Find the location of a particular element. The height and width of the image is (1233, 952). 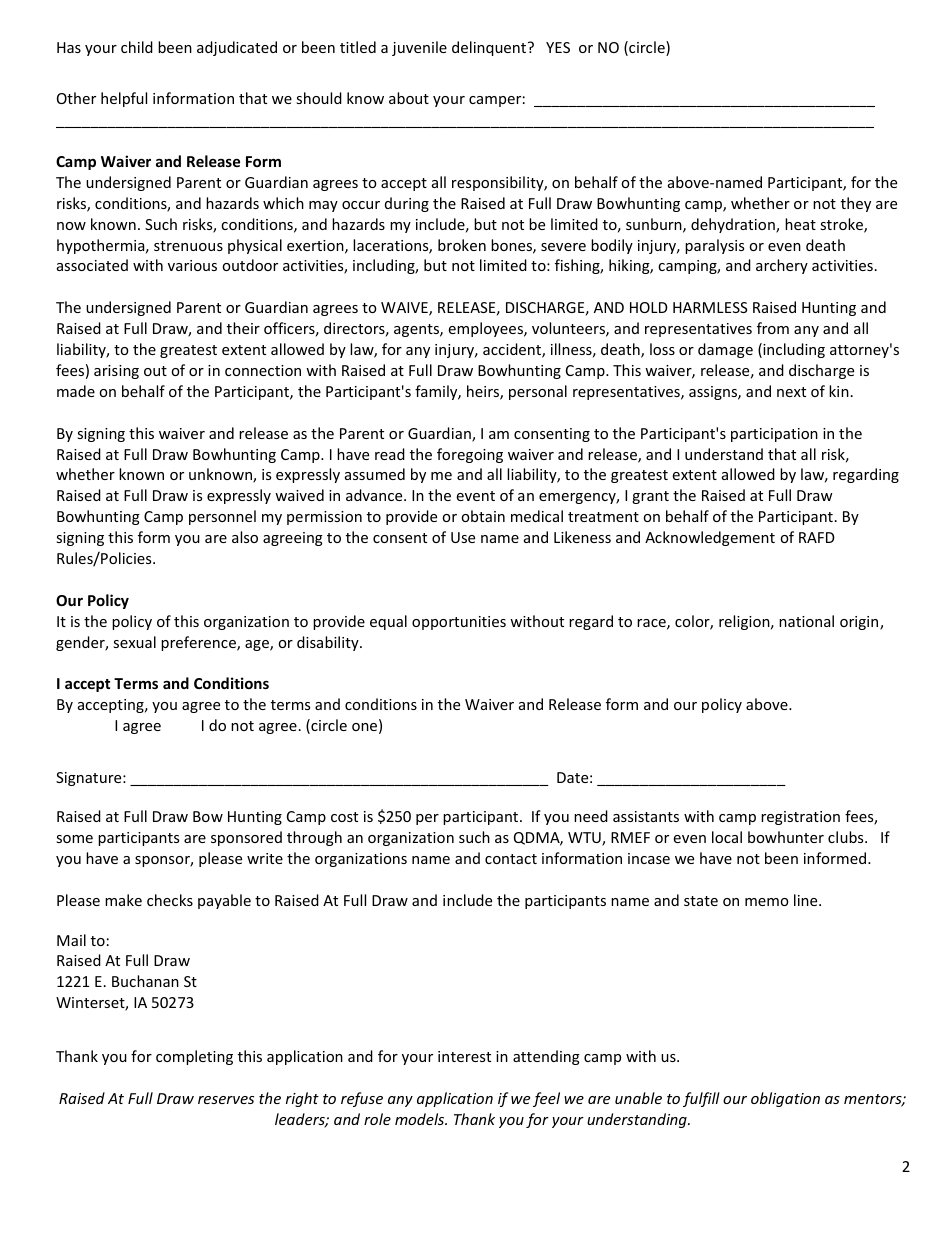

cost is located at coordinates (344, 817).
